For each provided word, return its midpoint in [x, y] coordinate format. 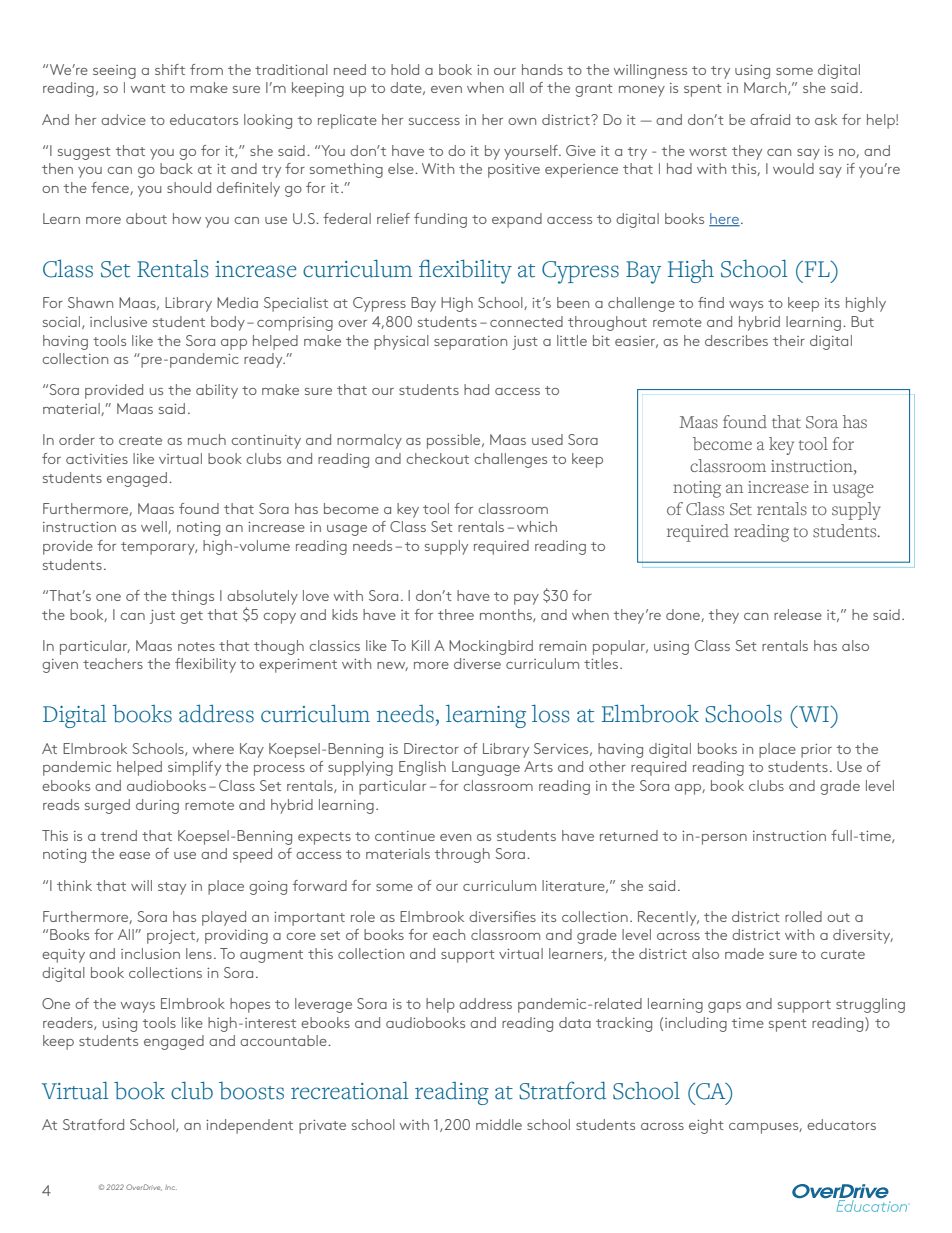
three [456, 614]
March [766, 88]
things [192, 597]
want [148, 88]
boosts [251, 1091]
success [434, 121]
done [684, 615]
